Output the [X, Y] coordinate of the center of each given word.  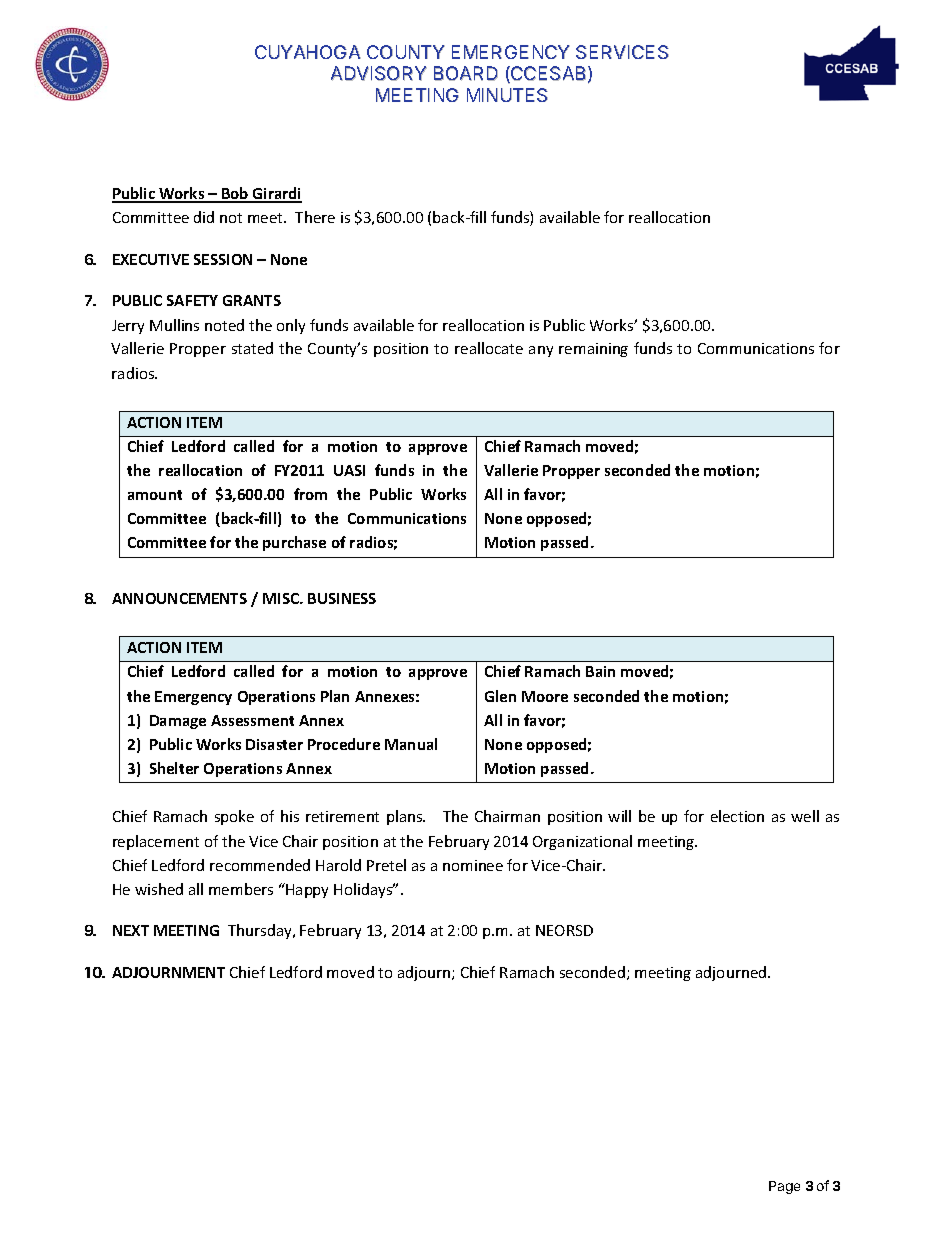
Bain [600, 671]
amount [155, 495]
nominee [473, 865]
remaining [593, 350]
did [204, 217]
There [315, 217]
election [737, 816]
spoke [234, 817]
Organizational [582, 842]
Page [784, 1187]
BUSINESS [342, 598]
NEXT [131, 930]
